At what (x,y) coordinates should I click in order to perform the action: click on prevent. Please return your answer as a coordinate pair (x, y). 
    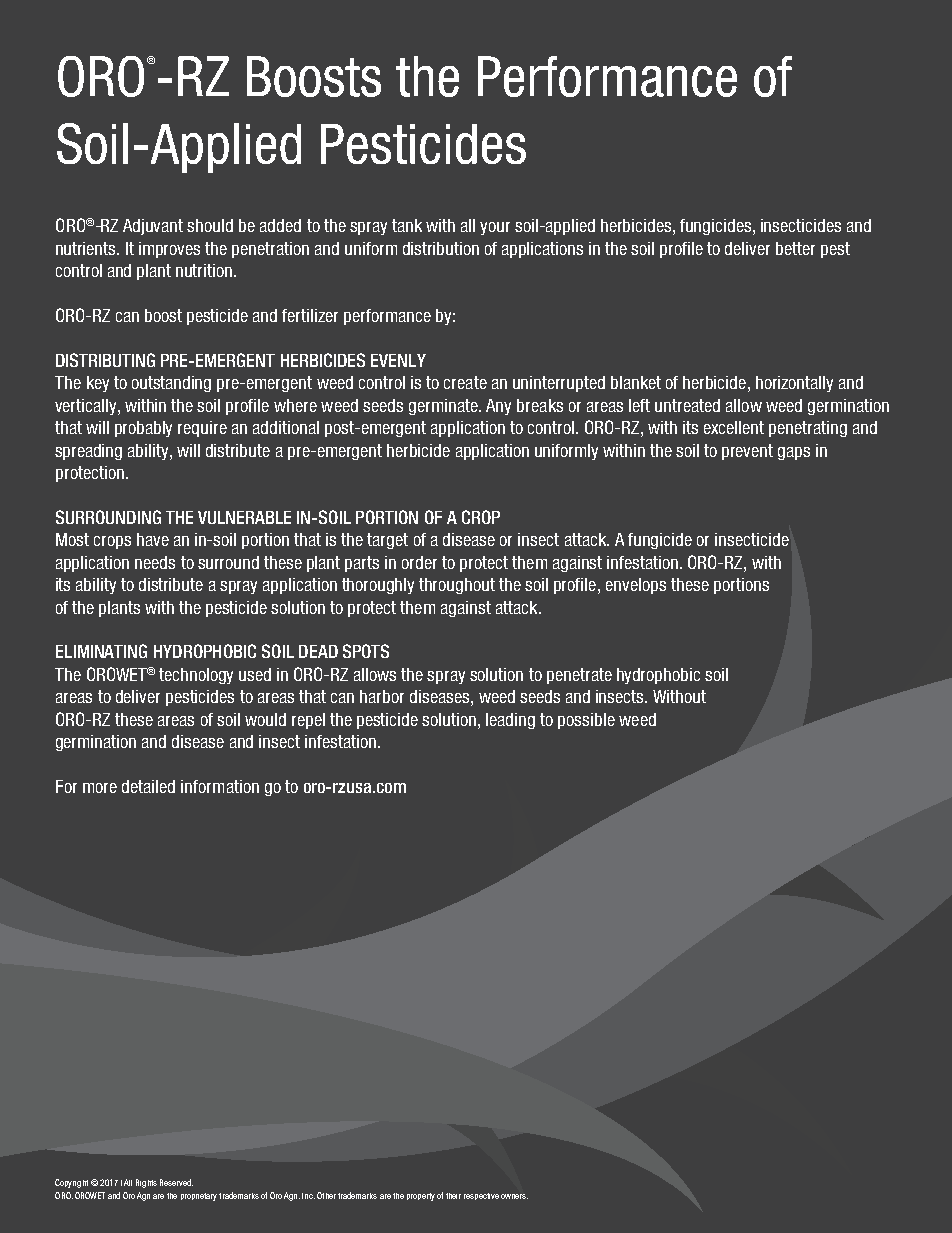
    Looking at the image, I should click on (747, 452).
